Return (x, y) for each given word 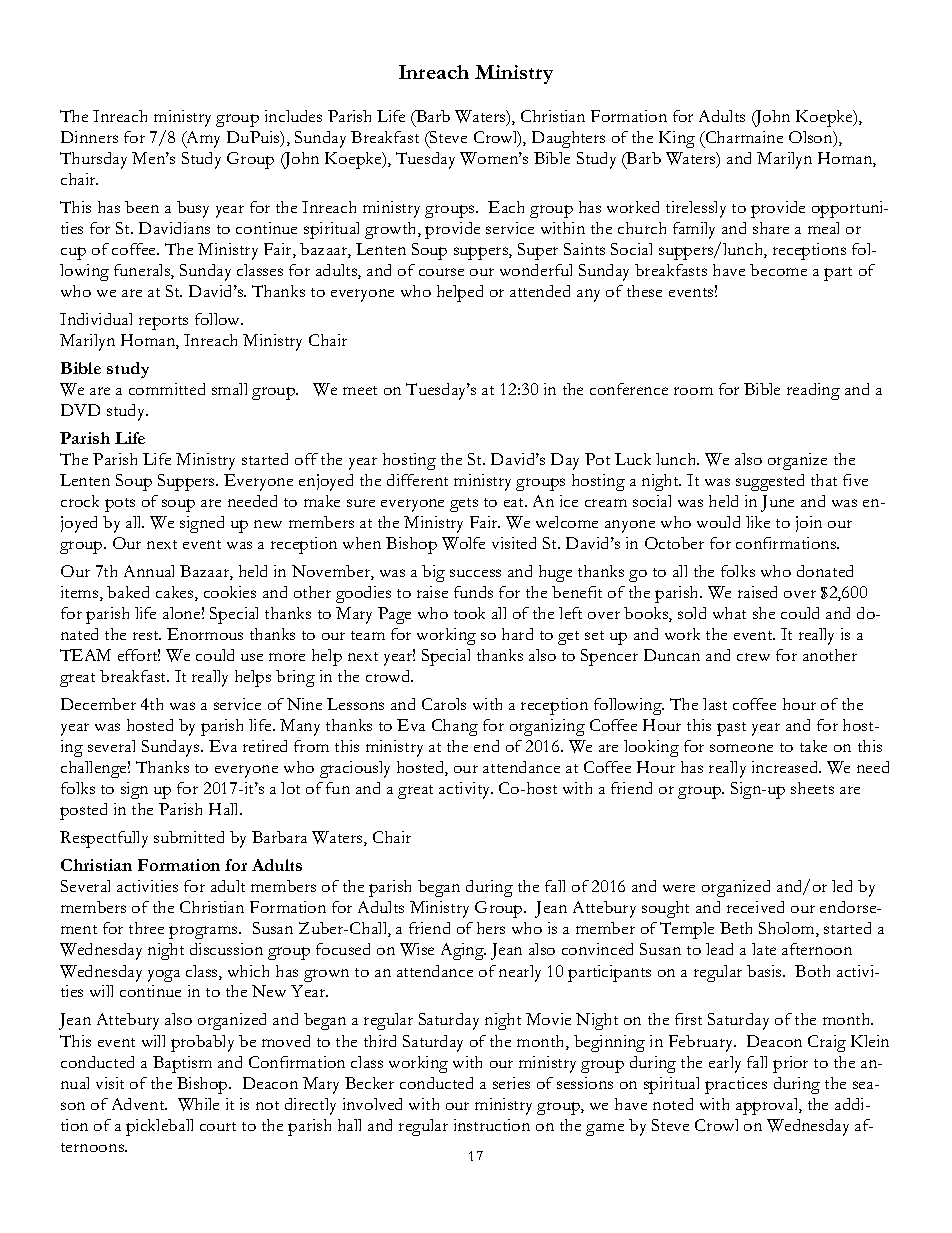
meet (360, 390)
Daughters (568, 139)
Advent (139, 1104)
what (729, 613)
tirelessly (696, 209)
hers (491, 928)
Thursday (93, 160)
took (469, 613)
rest (147, 635)
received (755, 907)
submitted (189, 837)
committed (167, 389)
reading (813, 391)
